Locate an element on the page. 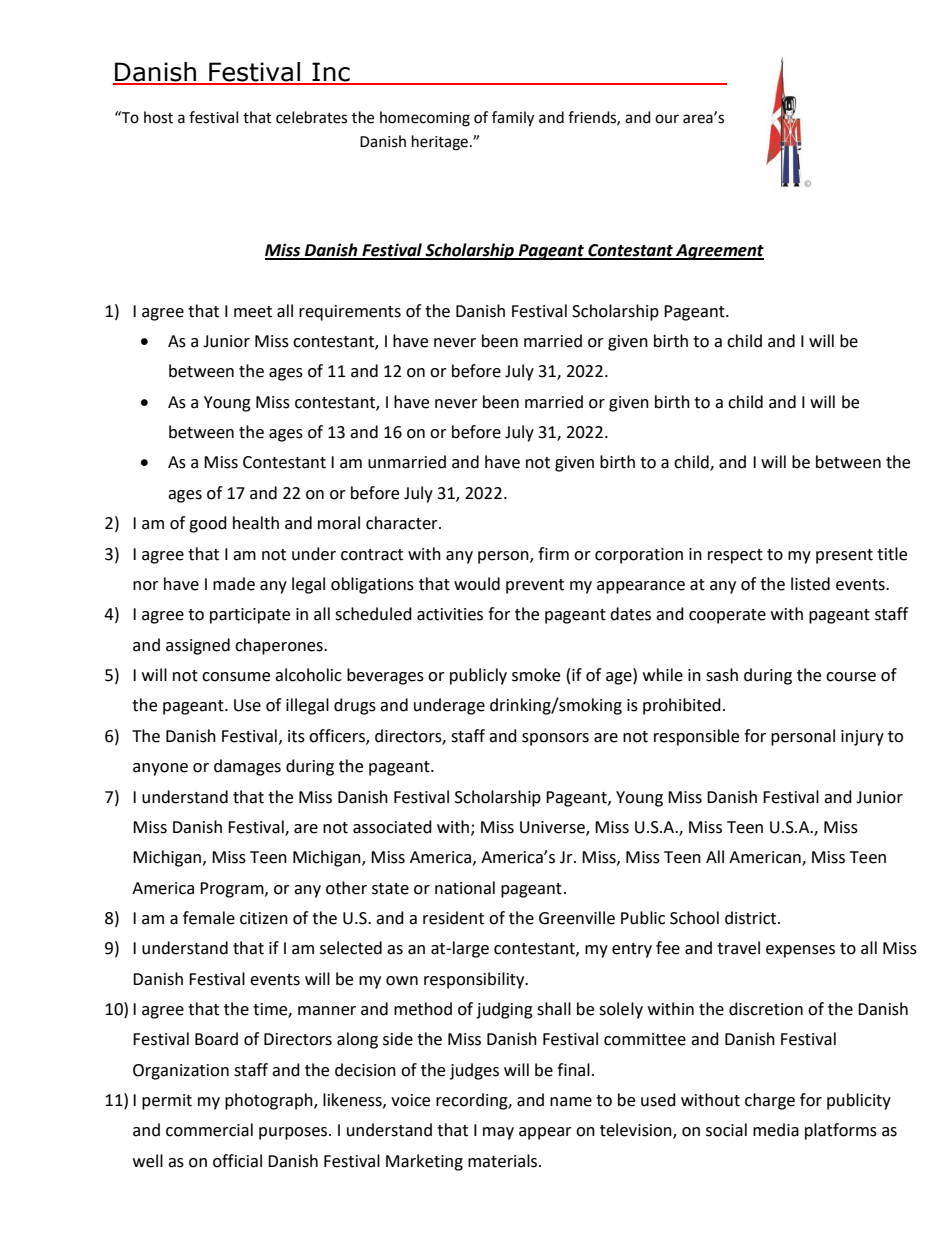  health is located at coordinates (256, 523).
